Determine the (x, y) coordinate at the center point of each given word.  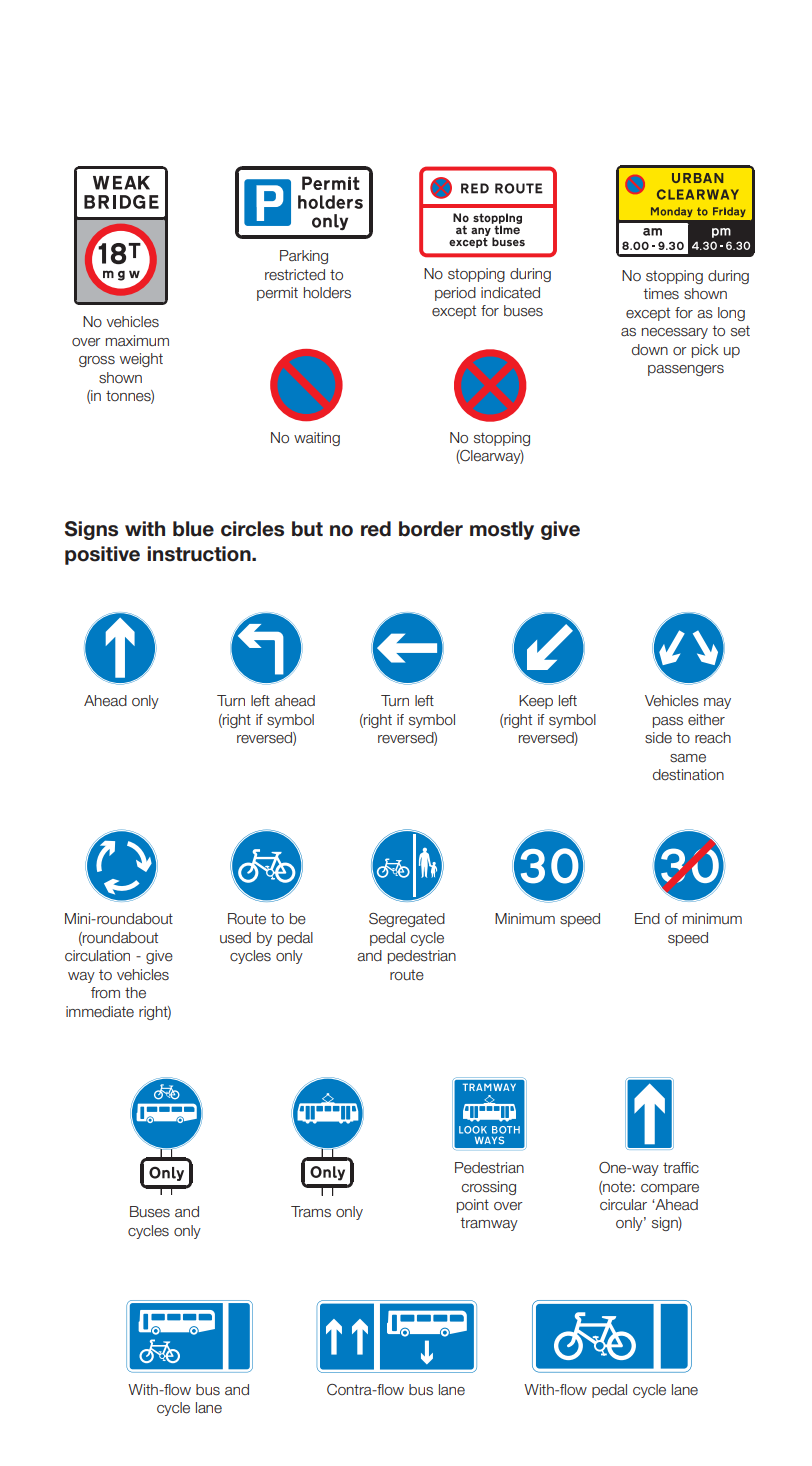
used (235, 938)
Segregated (407, 920)
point (473, 1206)
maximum (137, 341)
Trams (311, 1211)
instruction (200, 554)
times (661, 294)
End (647, 918)
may (717, 703)
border (431, 529)
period (455, 294)
